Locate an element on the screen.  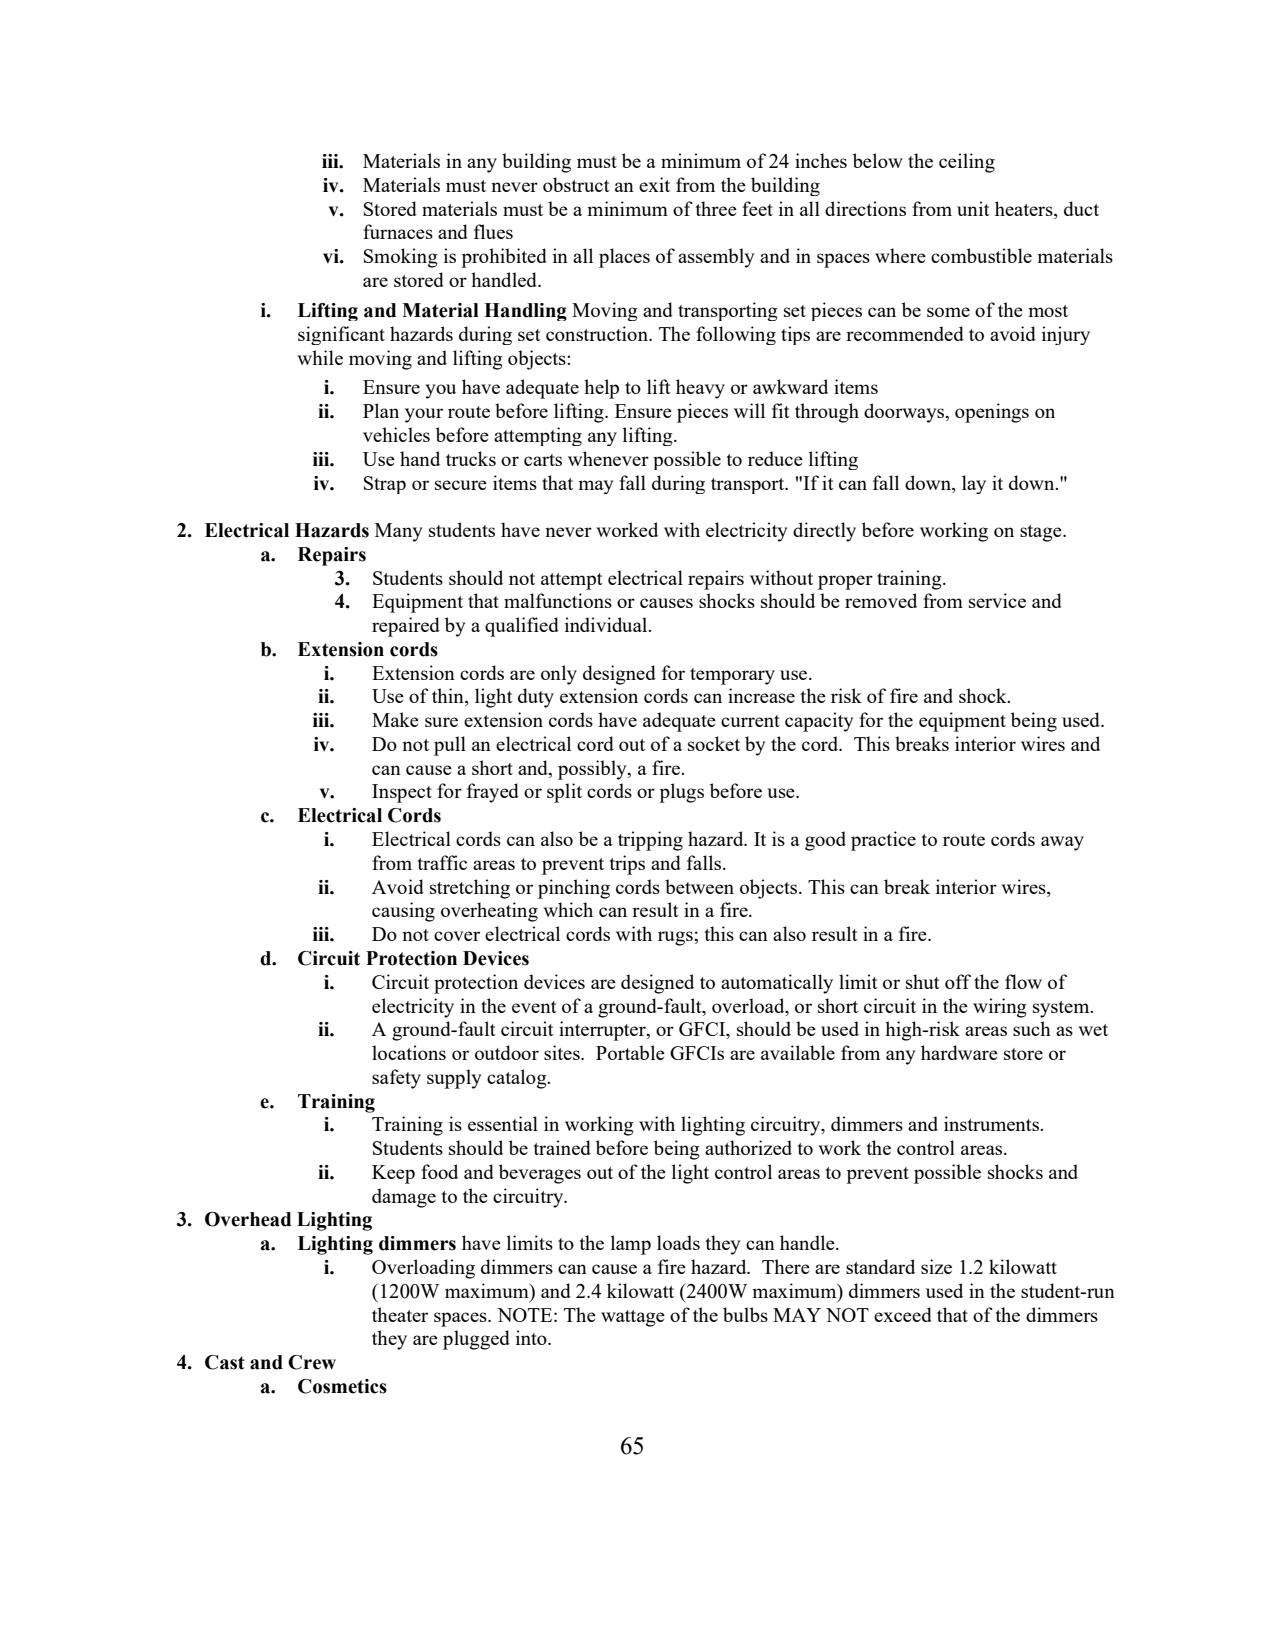
wattage is located at coordinates (633, 1318).
